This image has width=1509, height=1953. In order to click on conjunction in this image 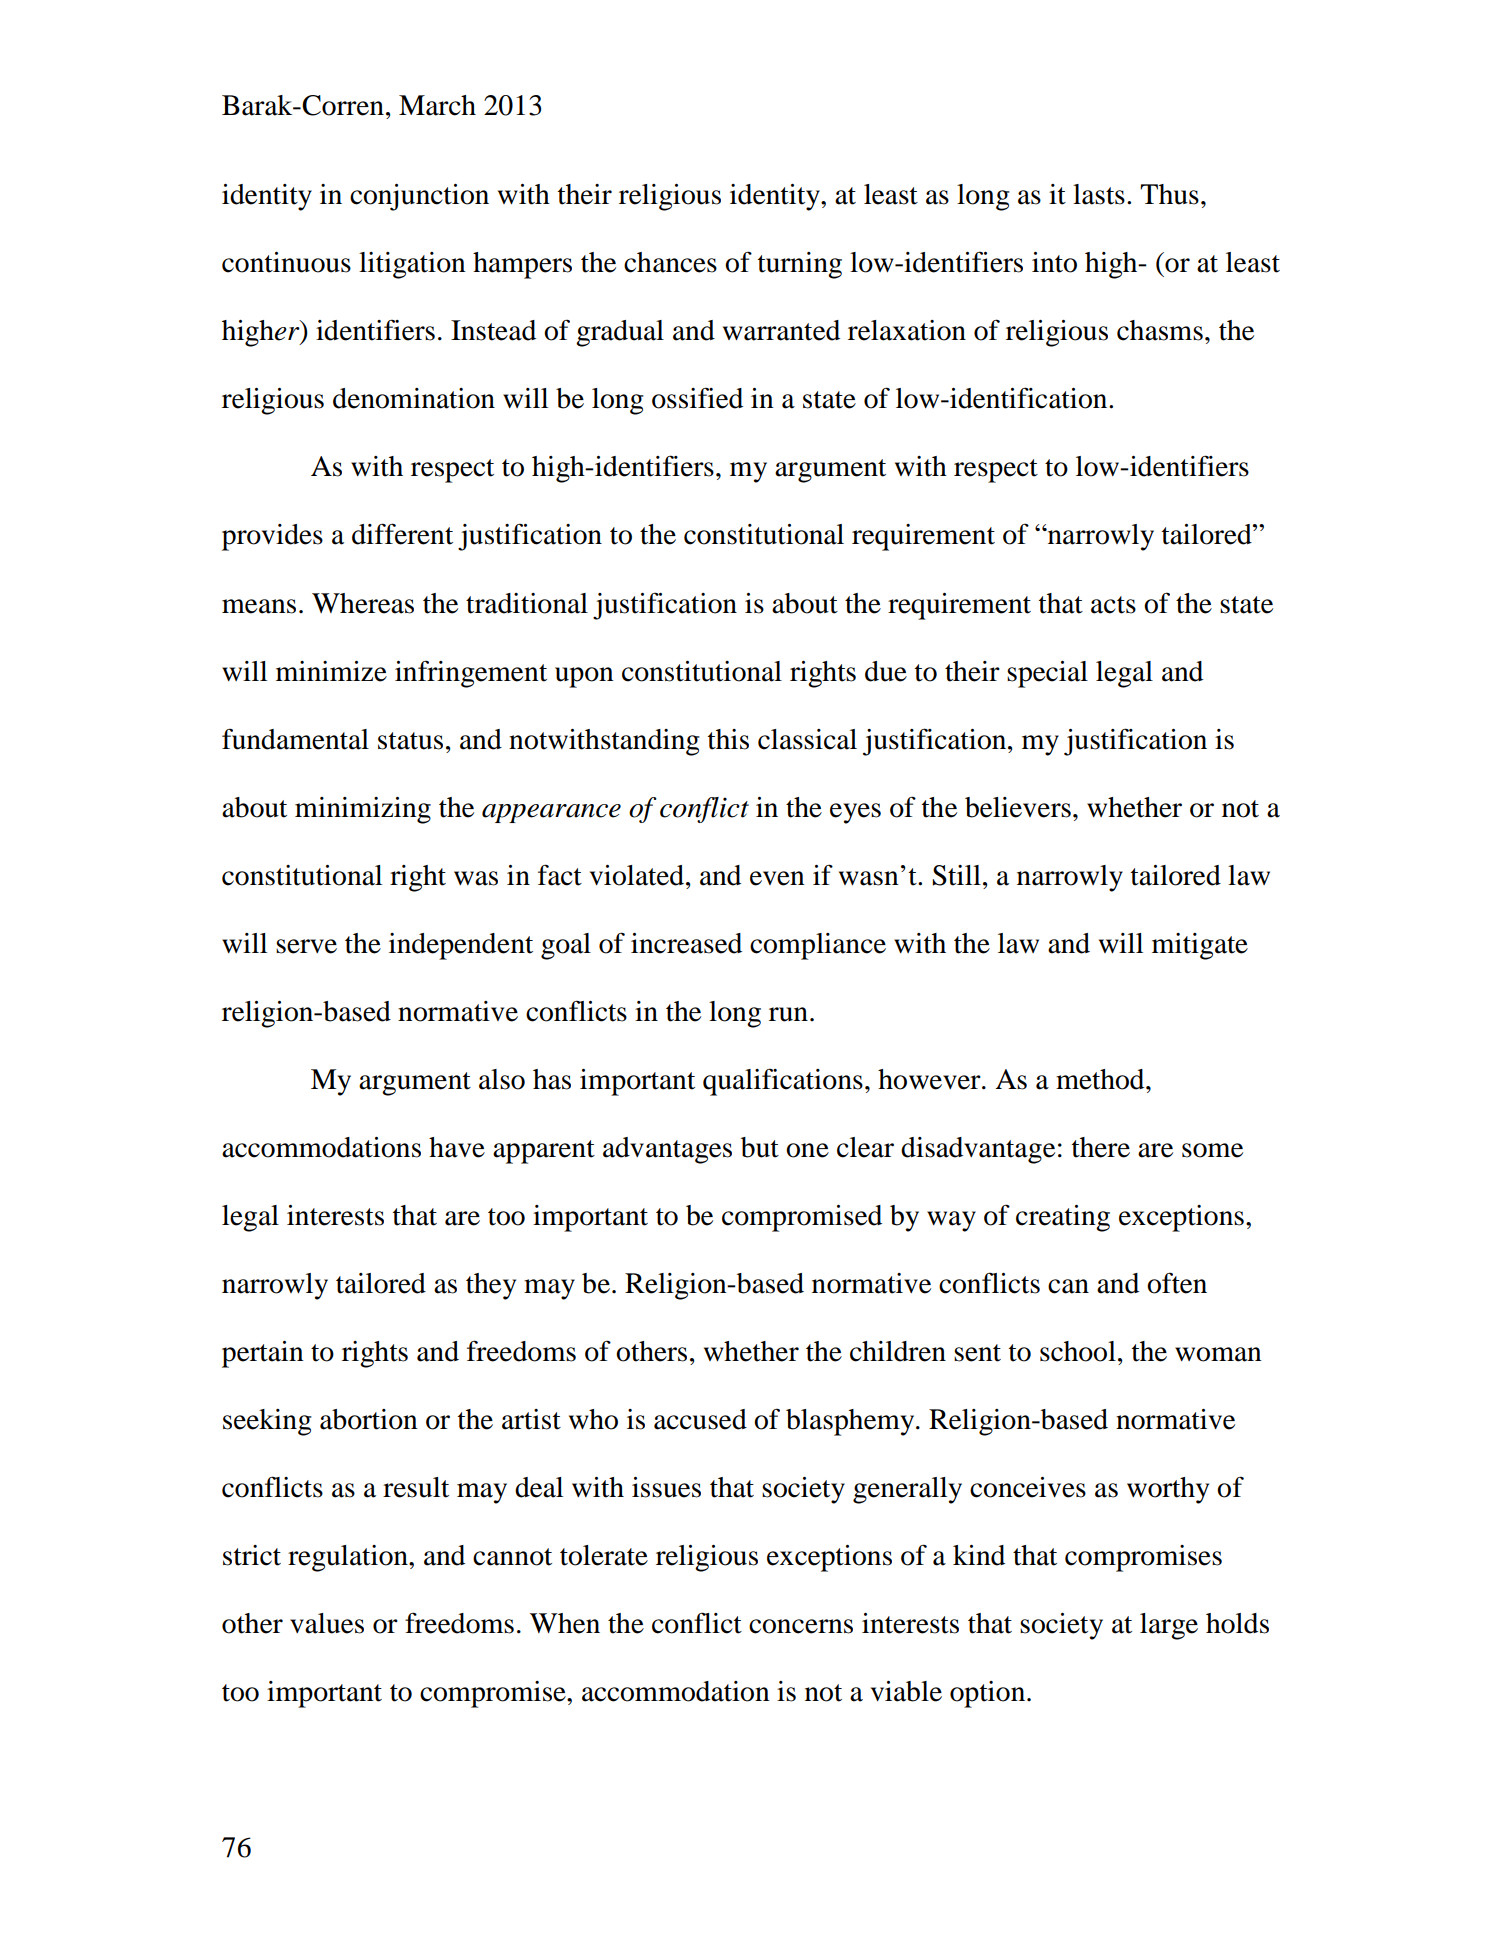, I will do `click(419, 197)`.
